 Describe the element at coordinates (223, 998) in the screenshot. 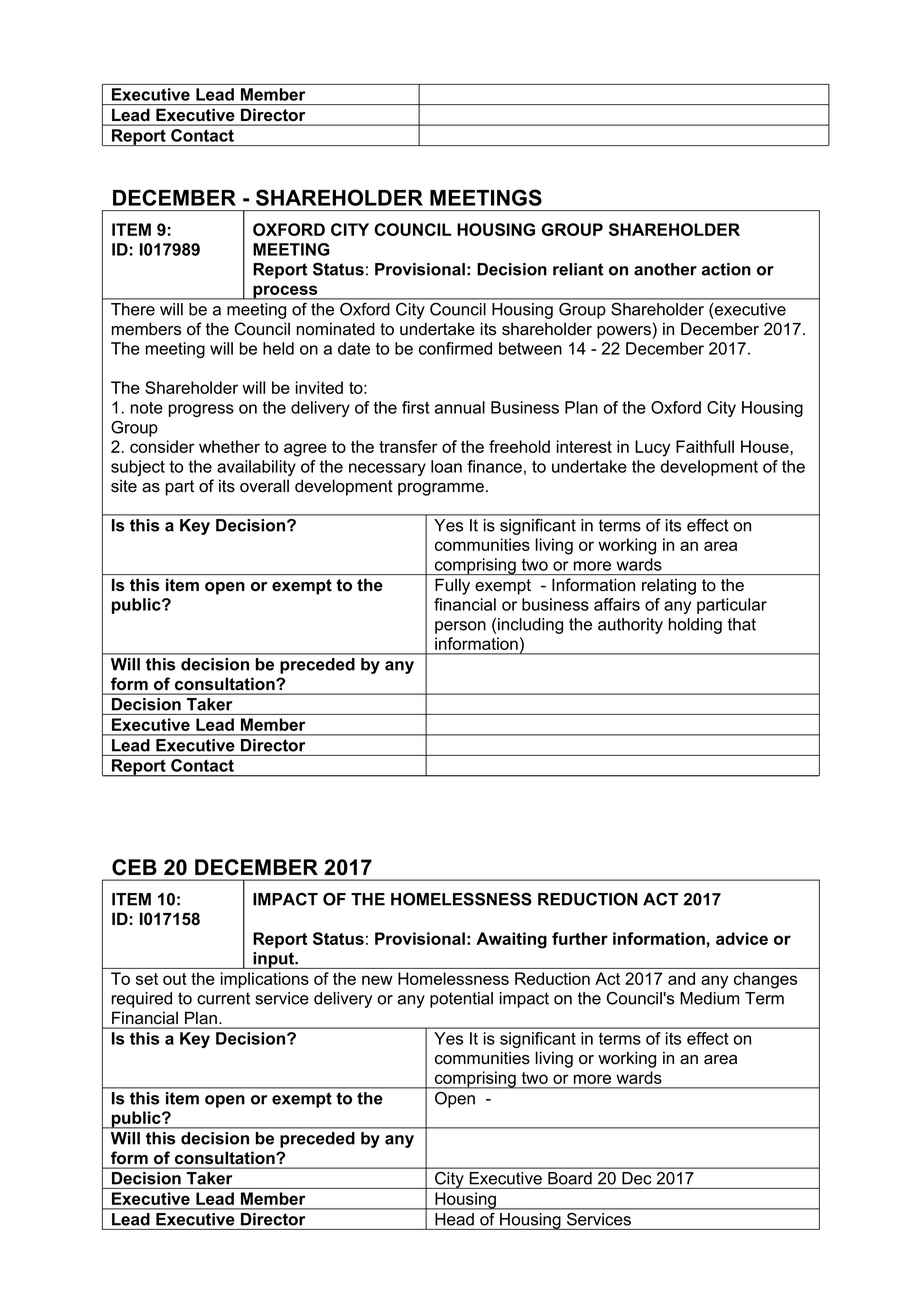

I see `current` at that location.
